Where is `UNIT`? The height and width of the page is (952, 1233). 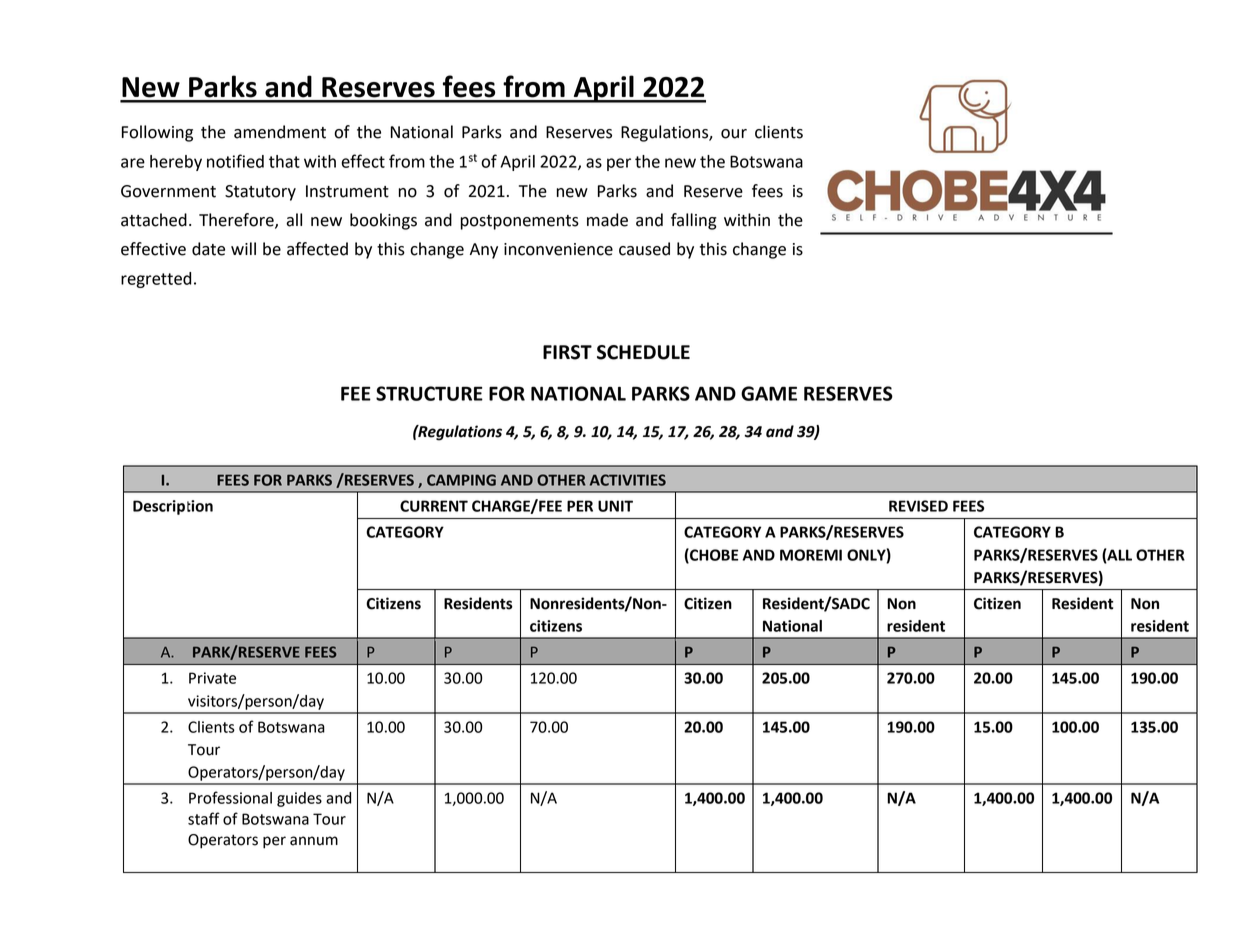 UNIT is located at coordinates (615, 506).
